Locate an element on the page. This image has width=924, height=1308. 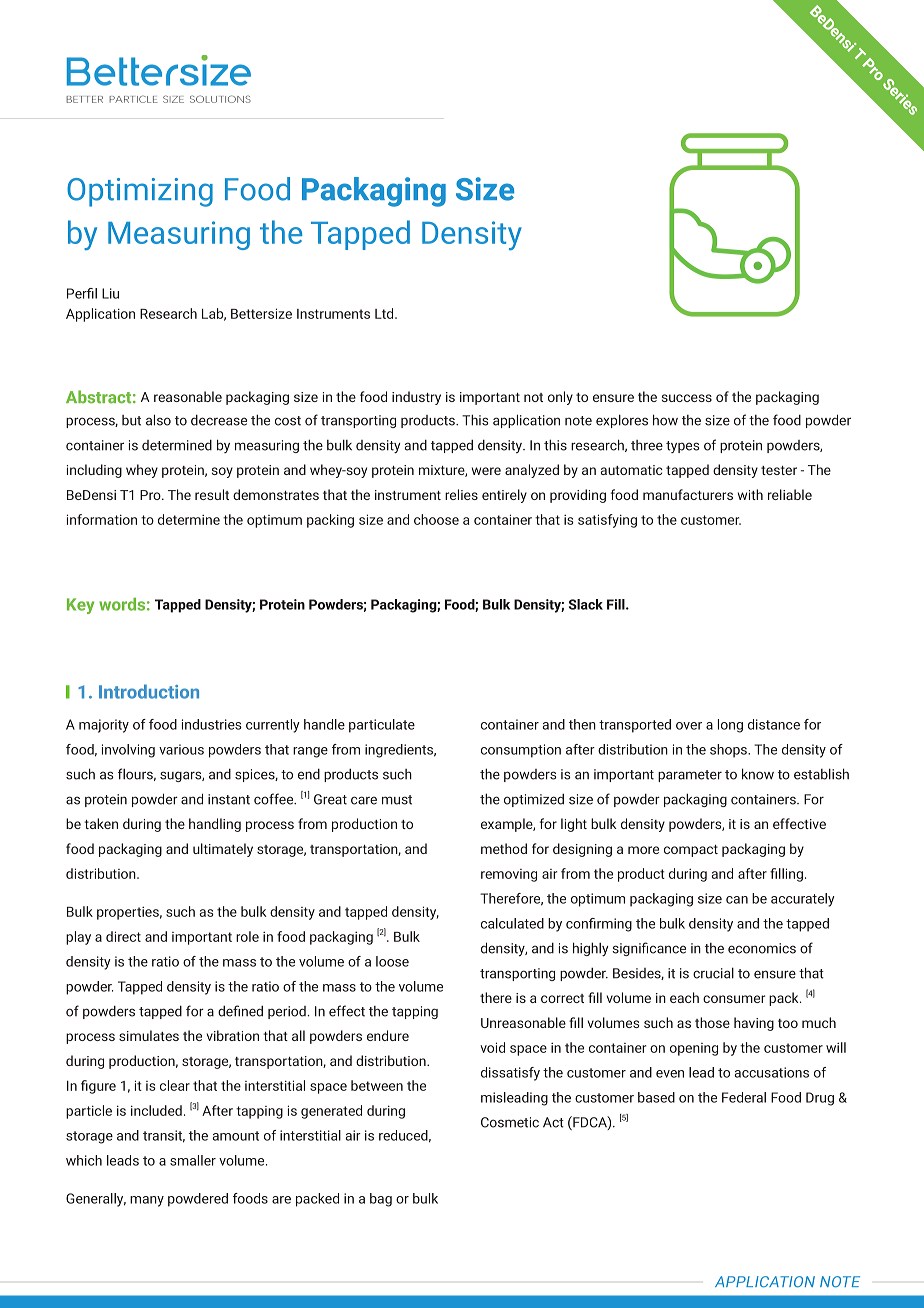
also is located at coordinates (158, 420).
